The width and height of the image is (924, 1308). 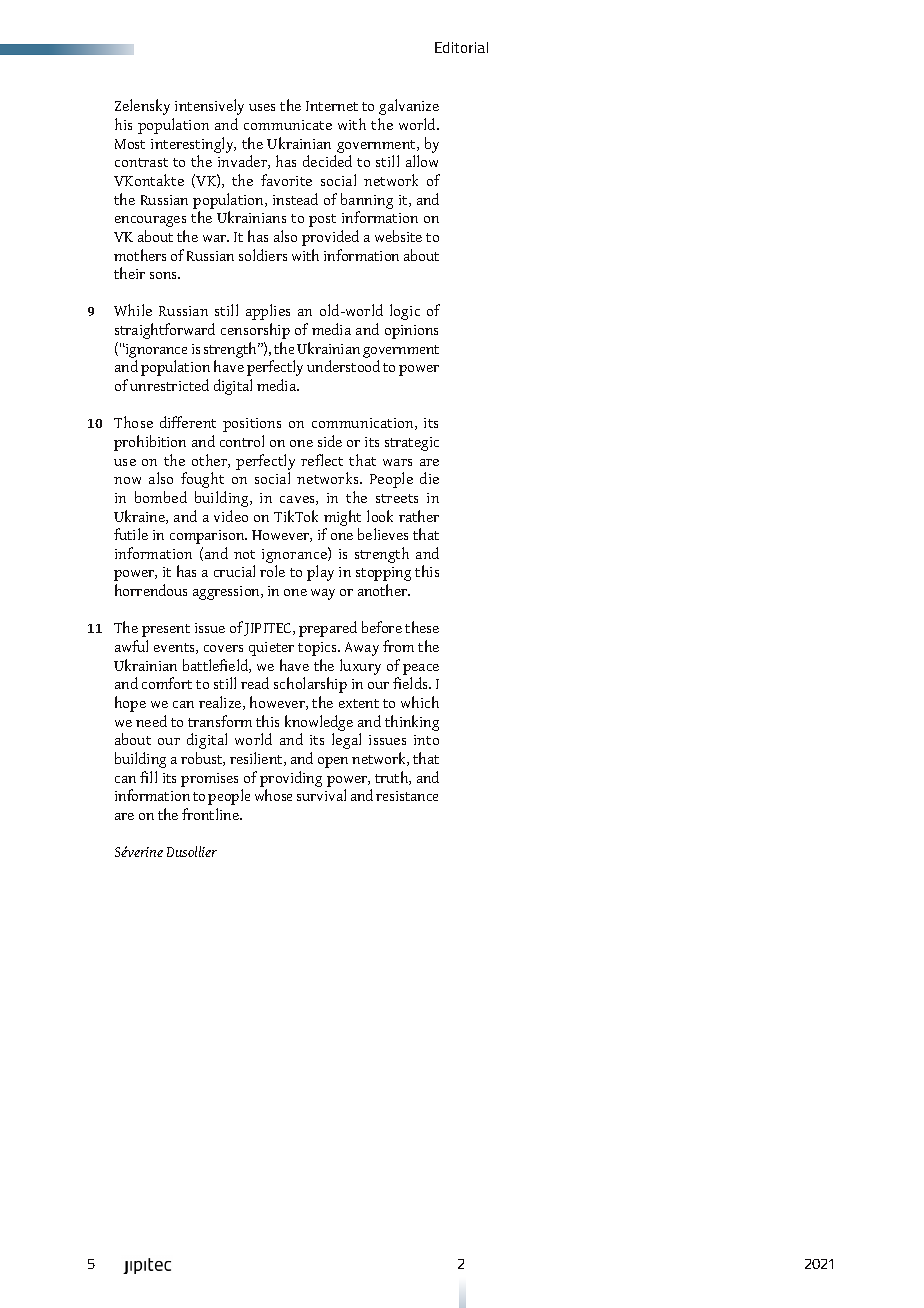 I want to click on galvanize, so click(x=409, y=107).
